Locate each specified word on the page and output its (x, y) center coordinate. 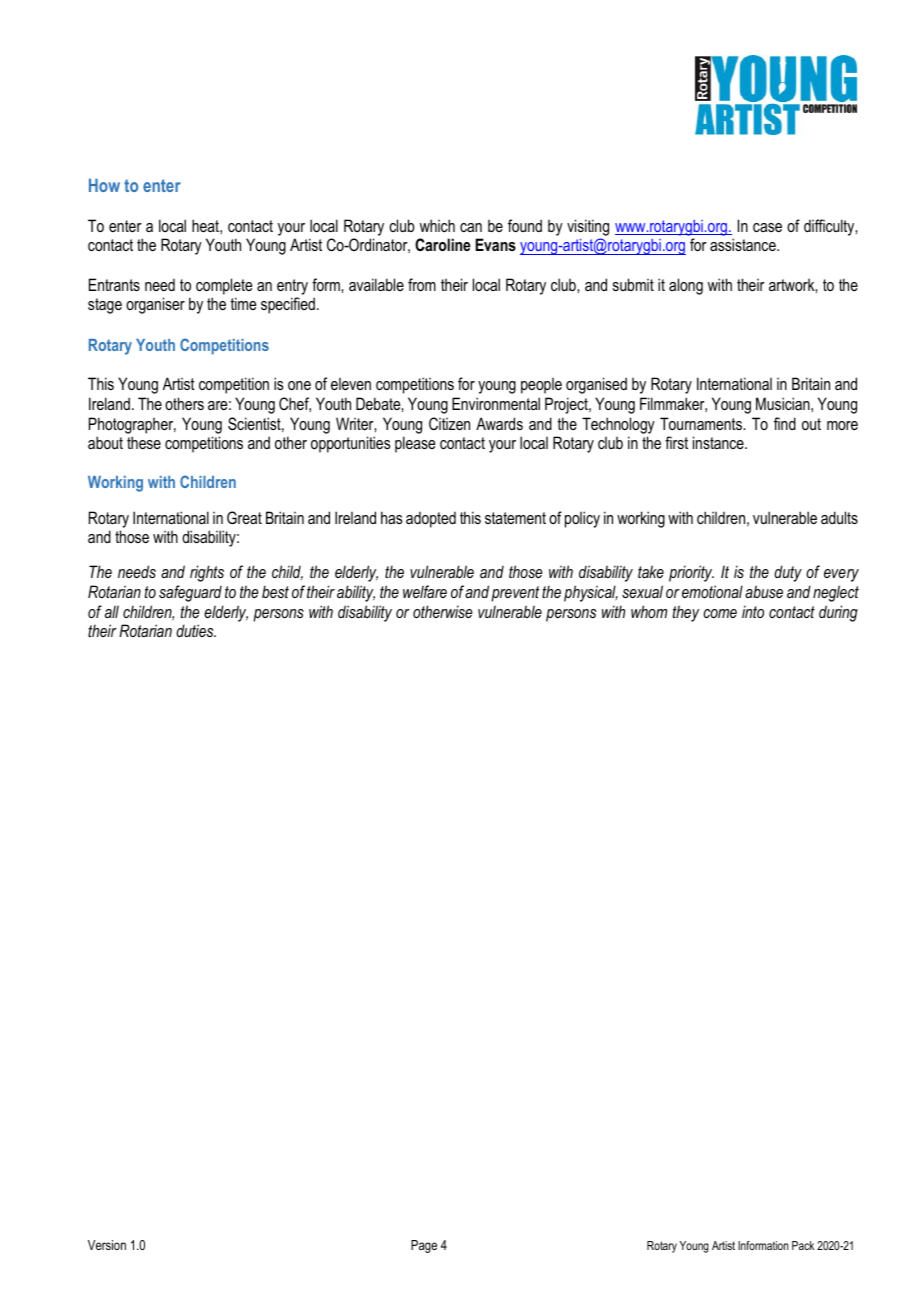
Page (424, 1246)
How (104, 185)
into (753, 611)
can (471, 227)
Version (107, 1245)
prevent (515, 594)
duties (196, 630)
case (767, 227)
